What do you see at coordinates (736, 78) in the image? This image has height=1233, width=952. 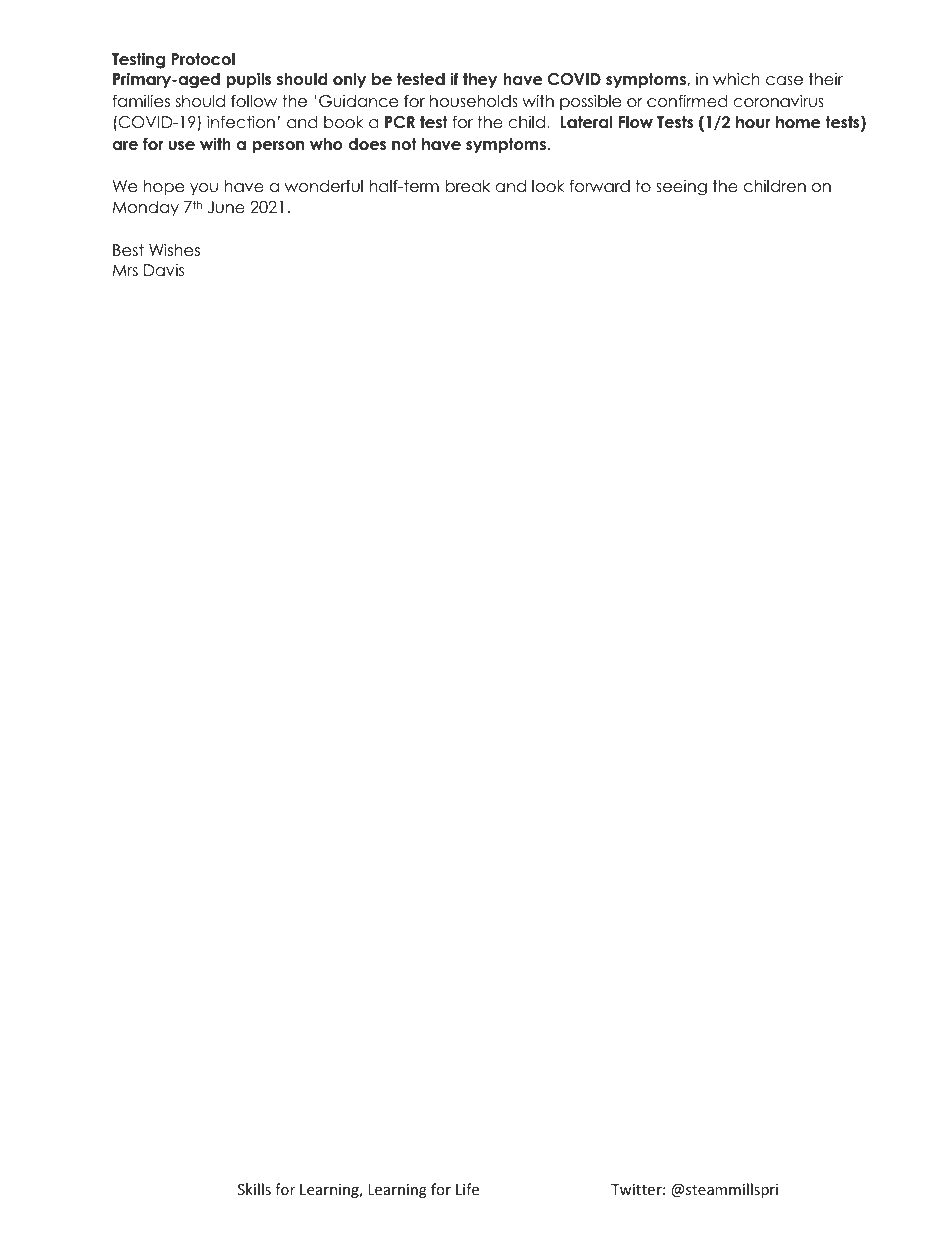 I see `which` at bounding box center [736, 78].
